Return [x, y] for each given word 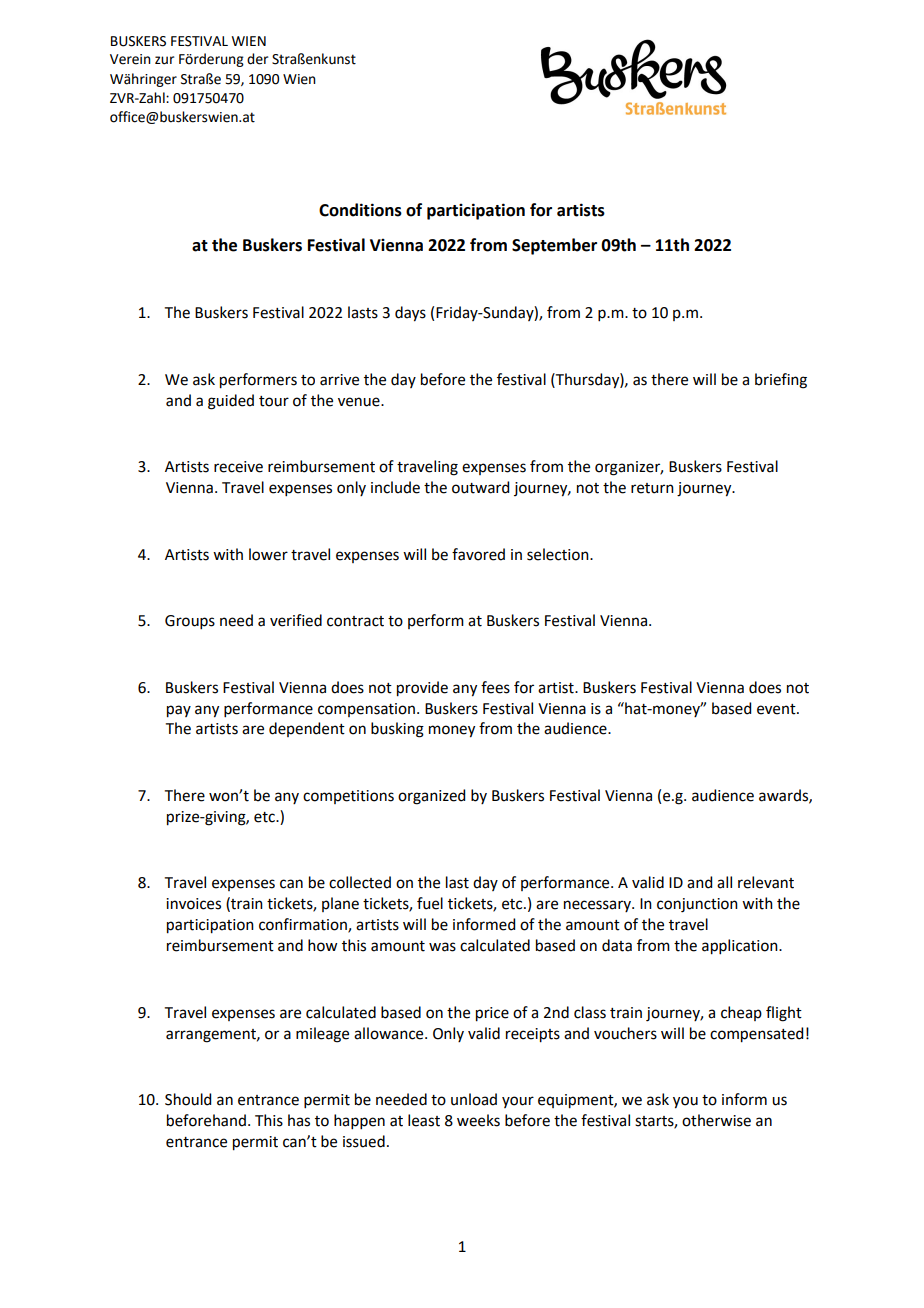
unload [474, 1099]
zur [164, 60]
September [554, 246]
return [652, 488]
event [777, 709]
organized [431, 797]
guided [231, 402]
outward [480, 487]
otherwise [716, 1120]
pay [179, 711]
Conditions [360, 210]
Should [188, 1099]
